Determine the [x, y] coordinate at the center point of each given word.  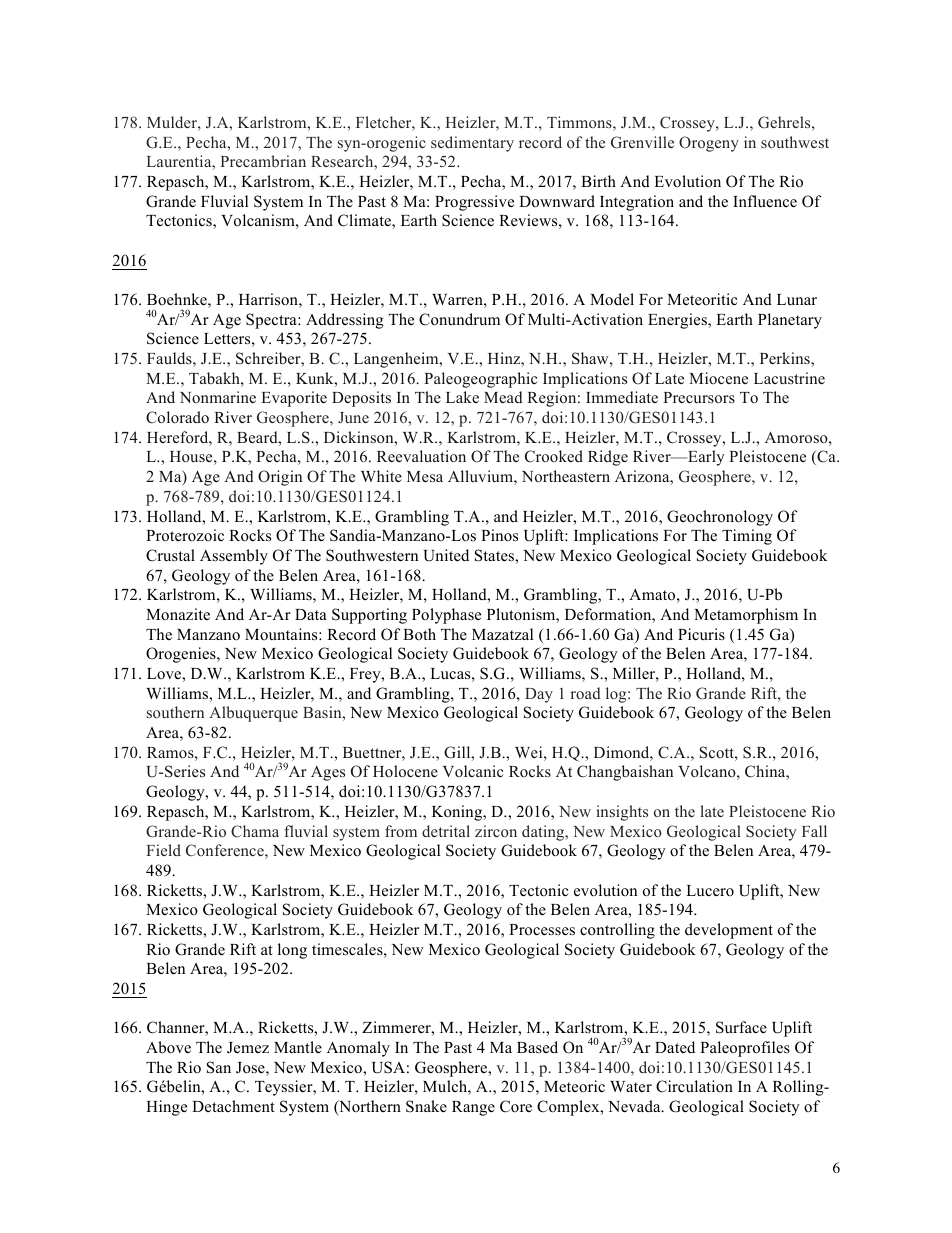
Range [473, 1108]
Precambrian [263, 161]
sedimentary [472, 144]
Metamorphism [746, 616]
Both [419, 634]
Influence [765, 201]
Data [311, 614]
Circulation [694, 1086]
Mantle [298, 1047]
